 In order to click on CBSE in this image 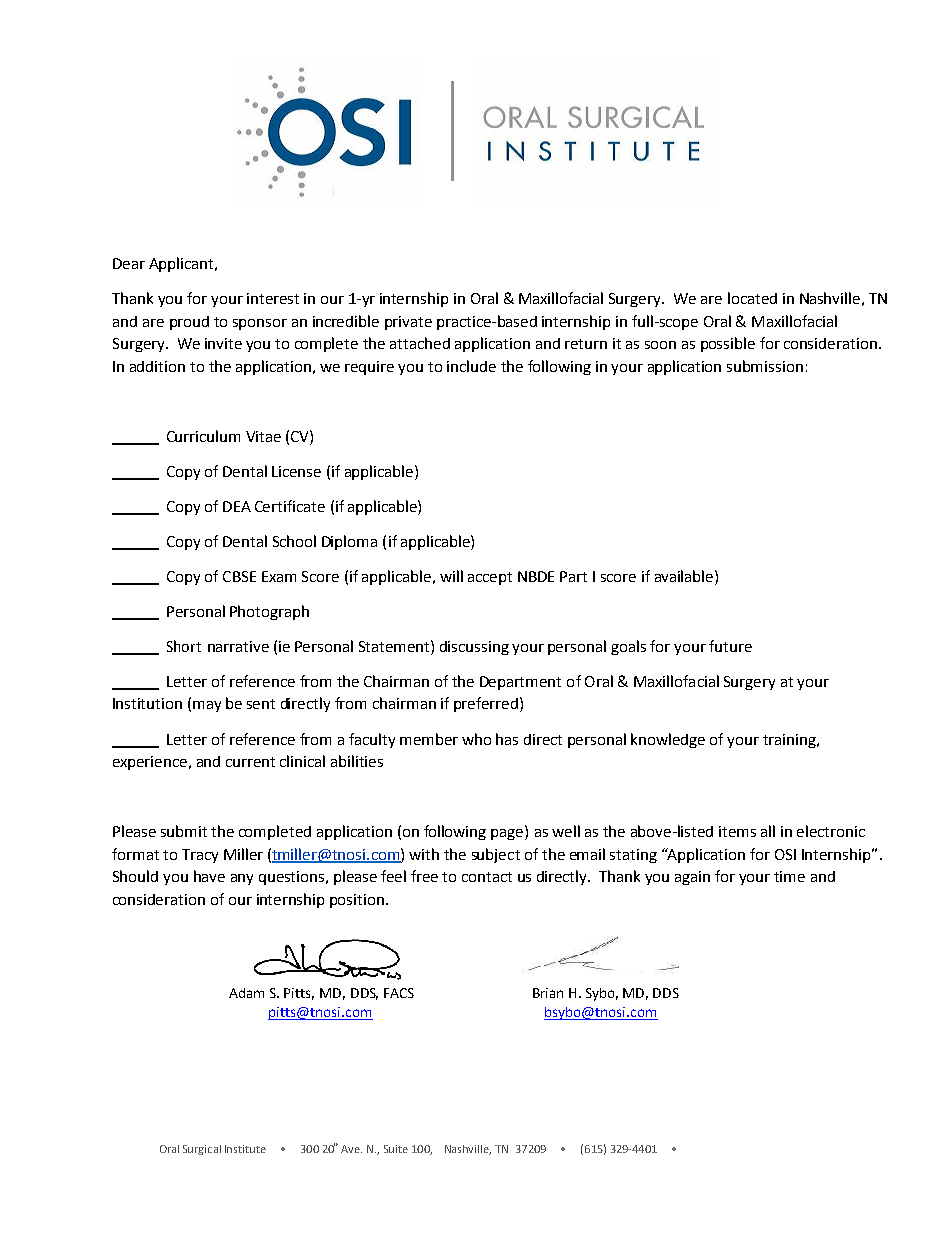, I will do `click(239, 576)`.
